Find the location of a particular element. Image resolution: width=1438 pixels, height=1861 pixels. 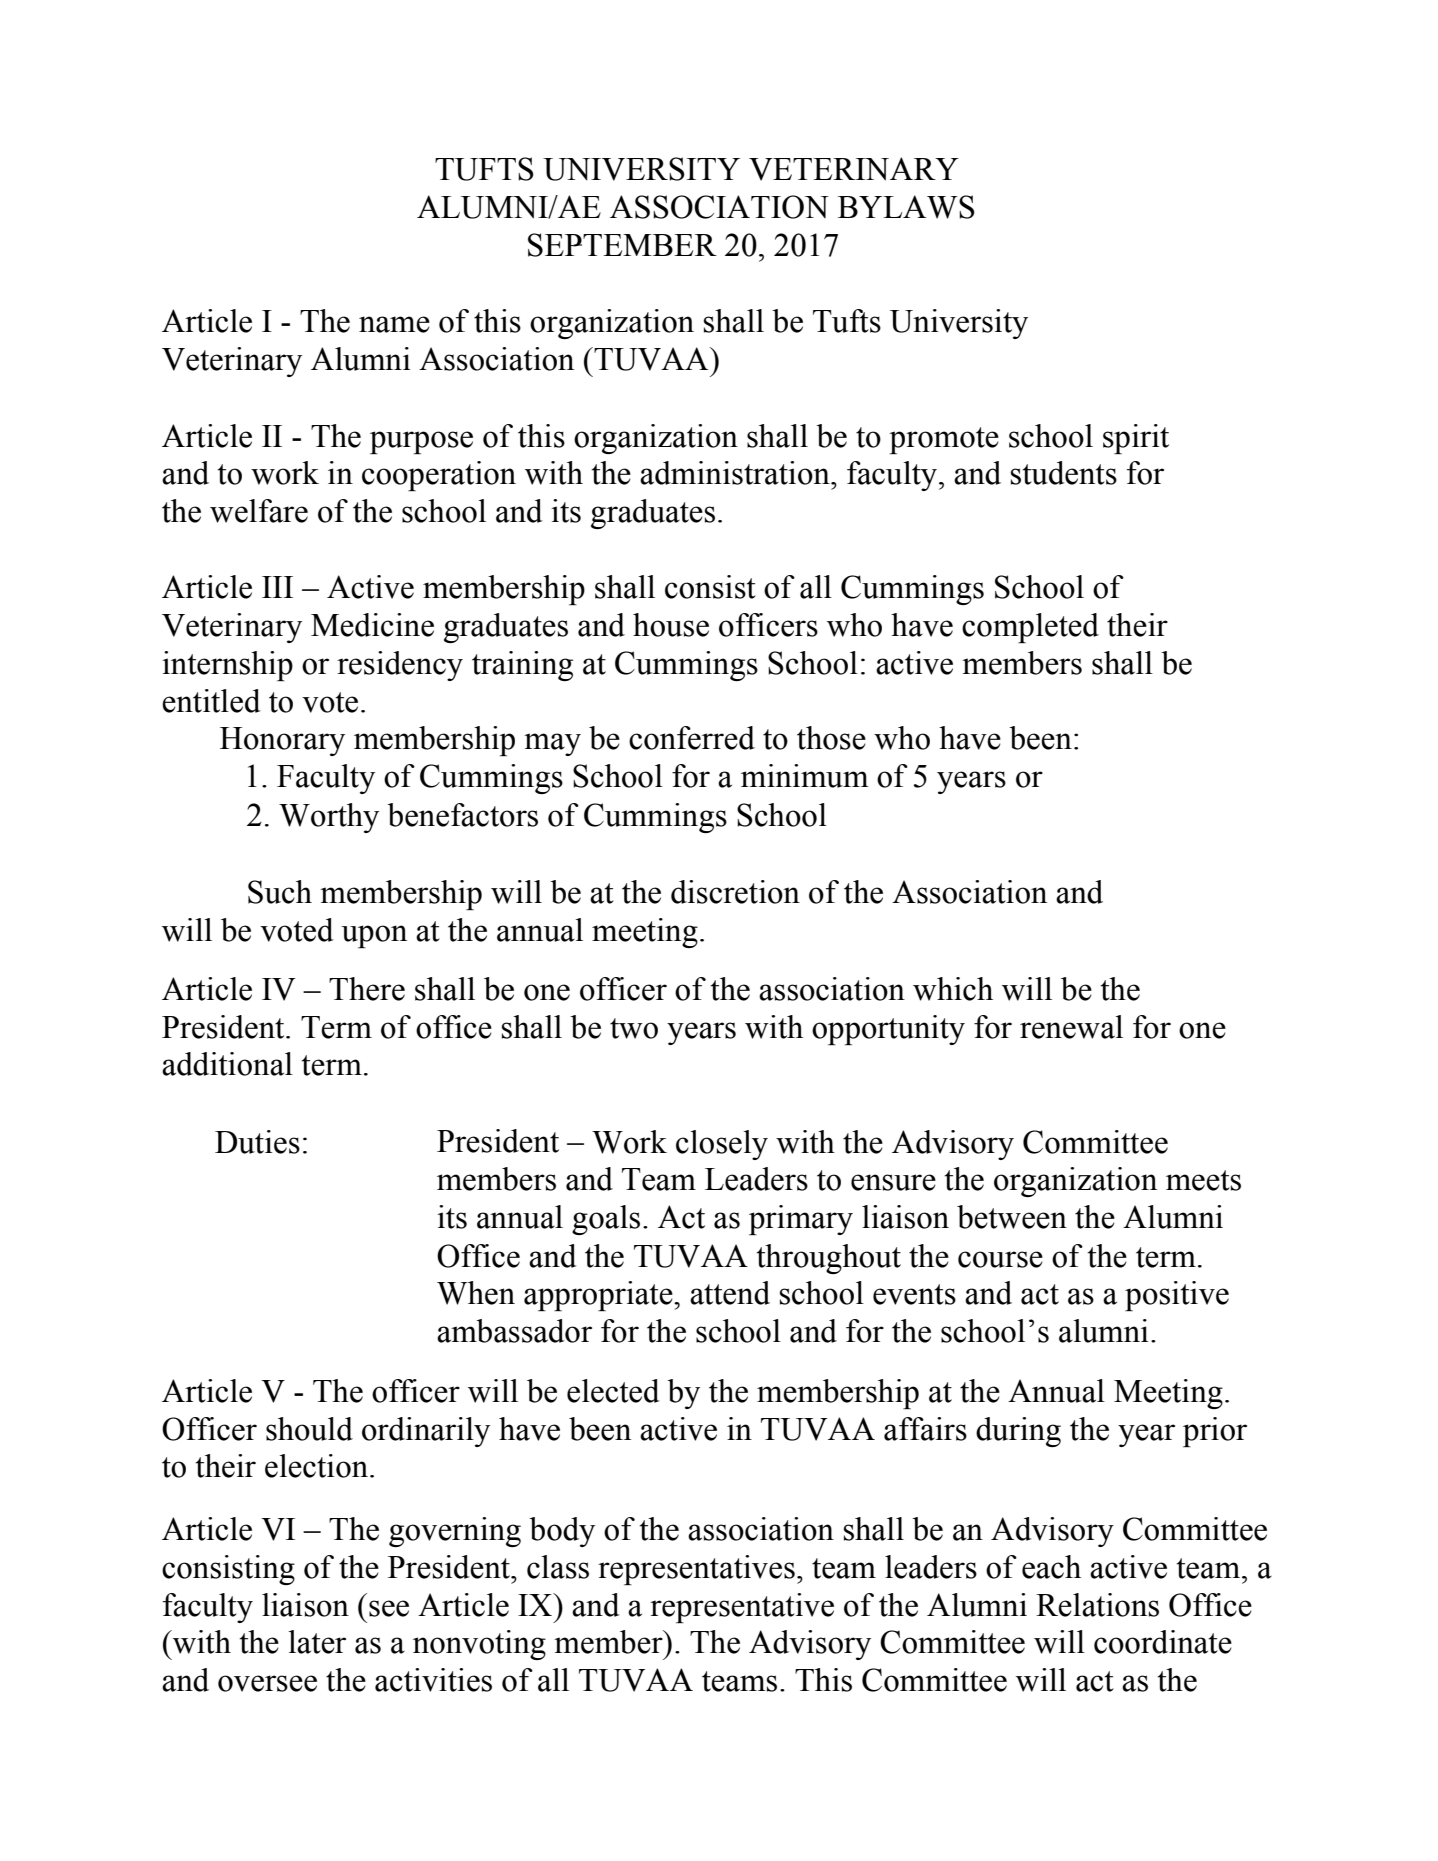

Relations is located at coordinates (1097, 1605).
